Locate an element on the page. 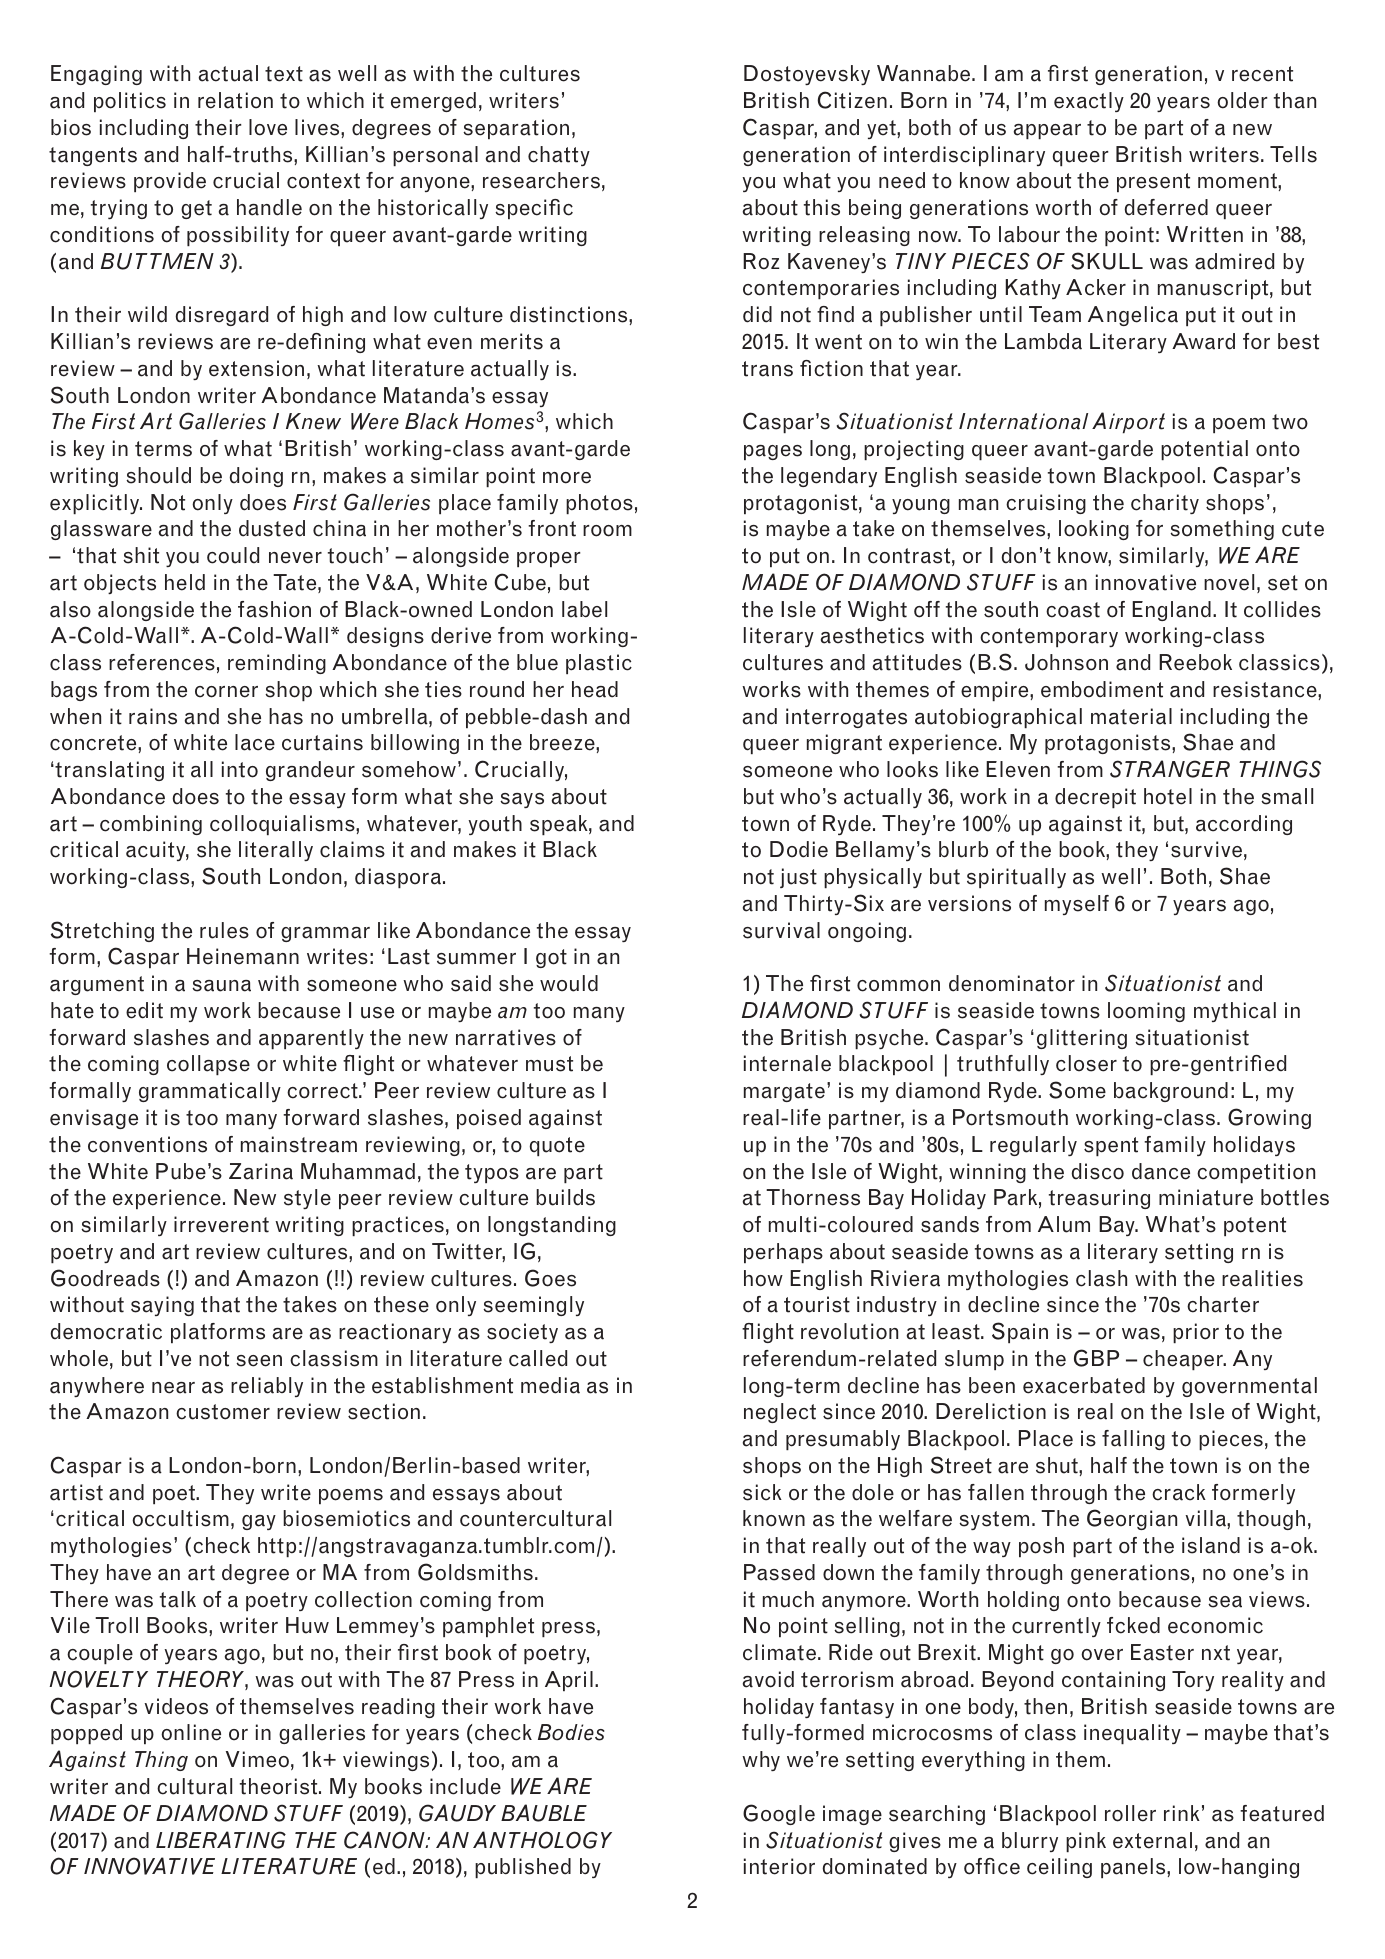 This image has height=1959, width=1385. relation is located at coordinates (235, 100).
